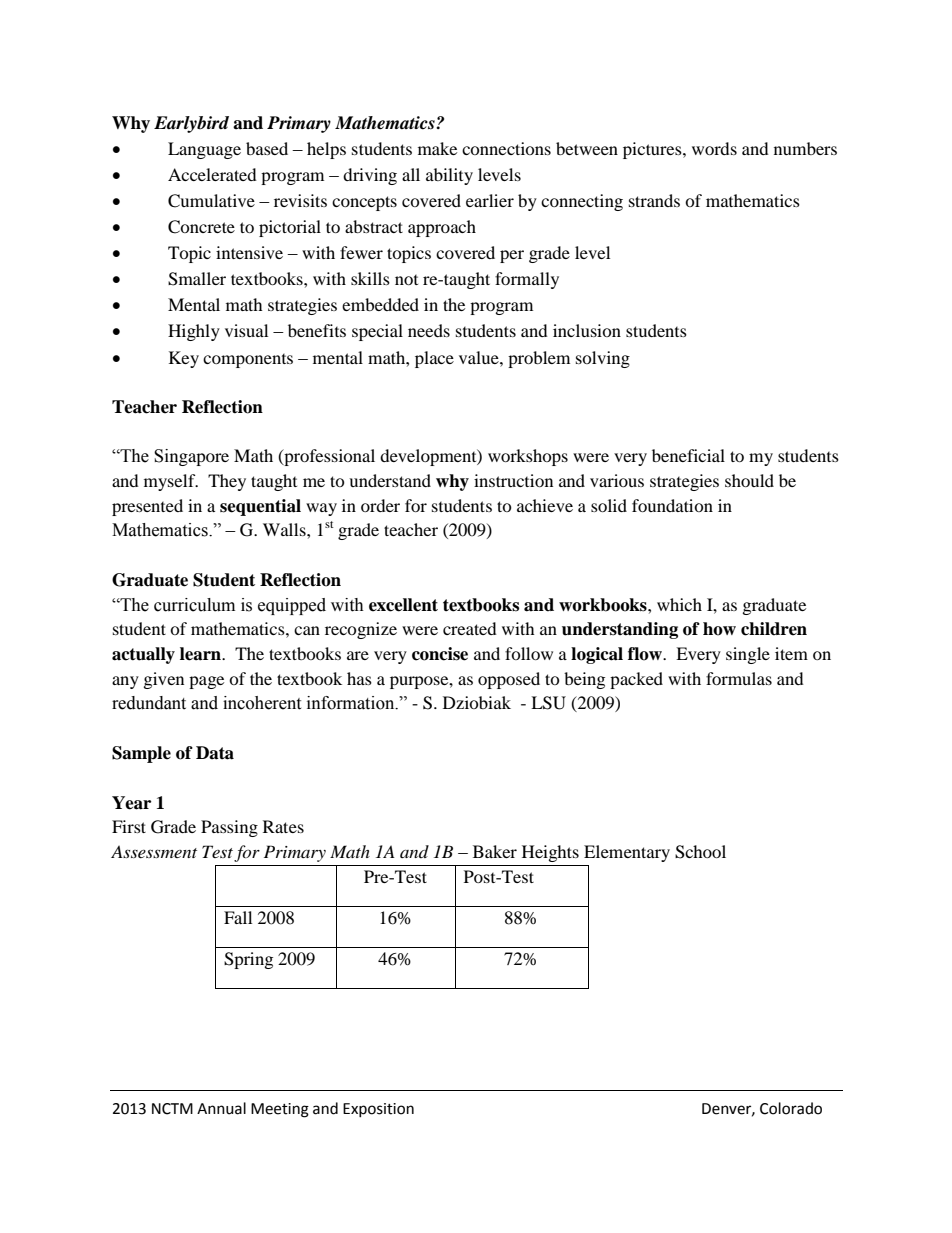 This image has height=1233, width=952. I want to click on Baker, so click(495, 851).
